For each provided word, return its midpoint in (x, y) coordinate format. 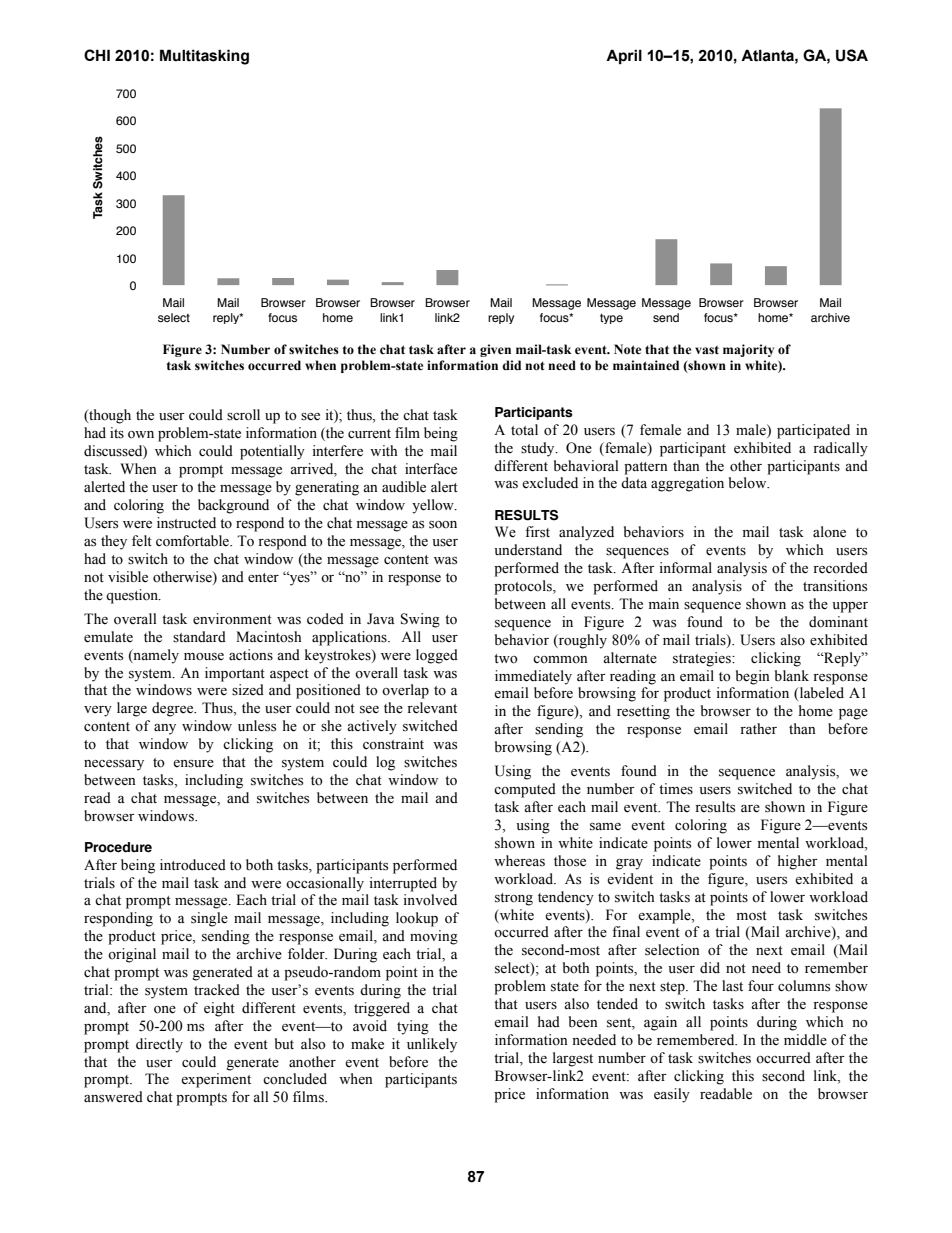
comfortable (193, 541)
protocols (524, 587)
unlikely (432, 1045)
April (624, 56)
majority (748, 350)
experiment (216, 1080)
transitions (835, 586)
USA (852, 55)
